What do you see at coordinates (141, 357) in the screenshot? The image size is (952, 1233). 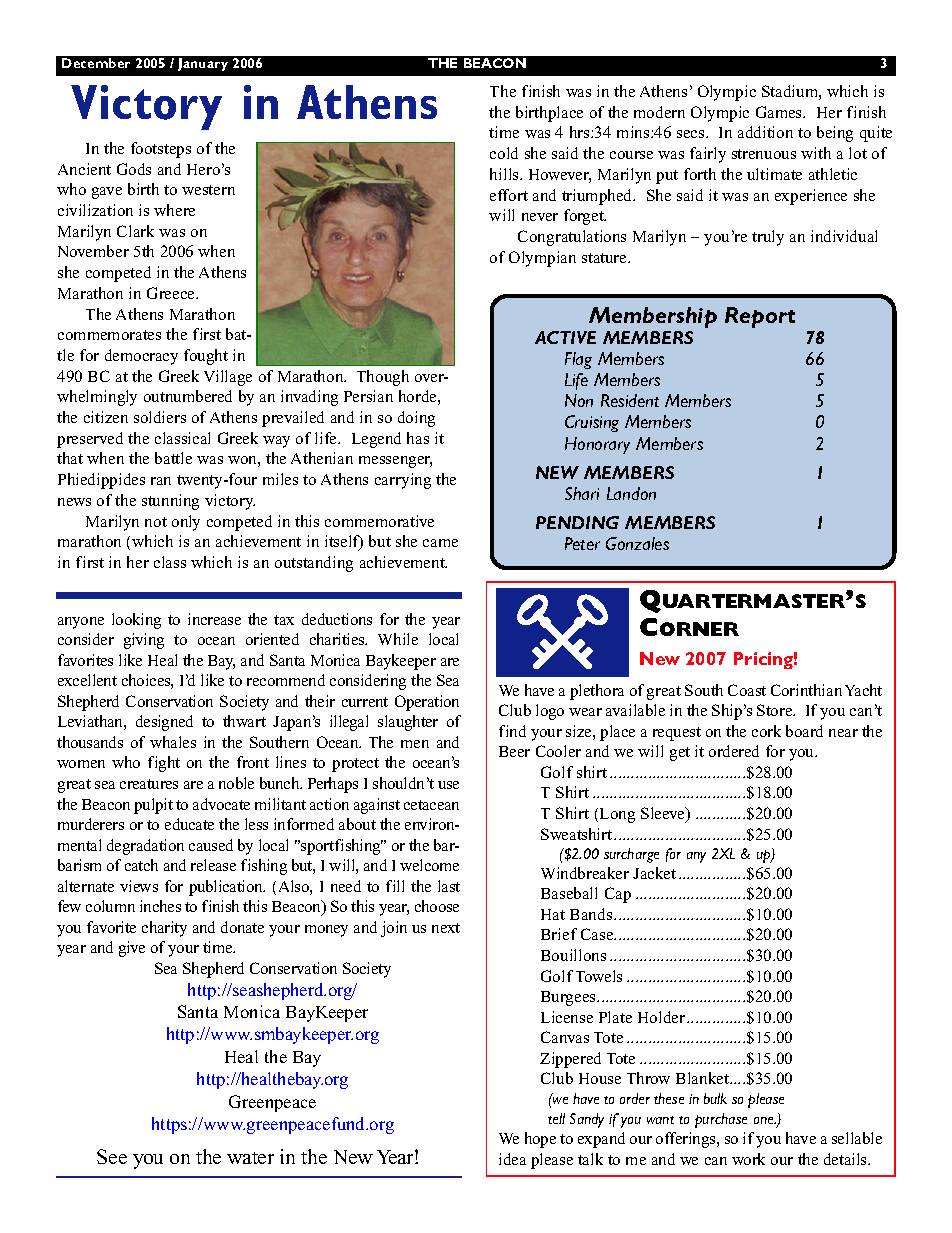 I see `democracy` at bounding box center [141, 357].
